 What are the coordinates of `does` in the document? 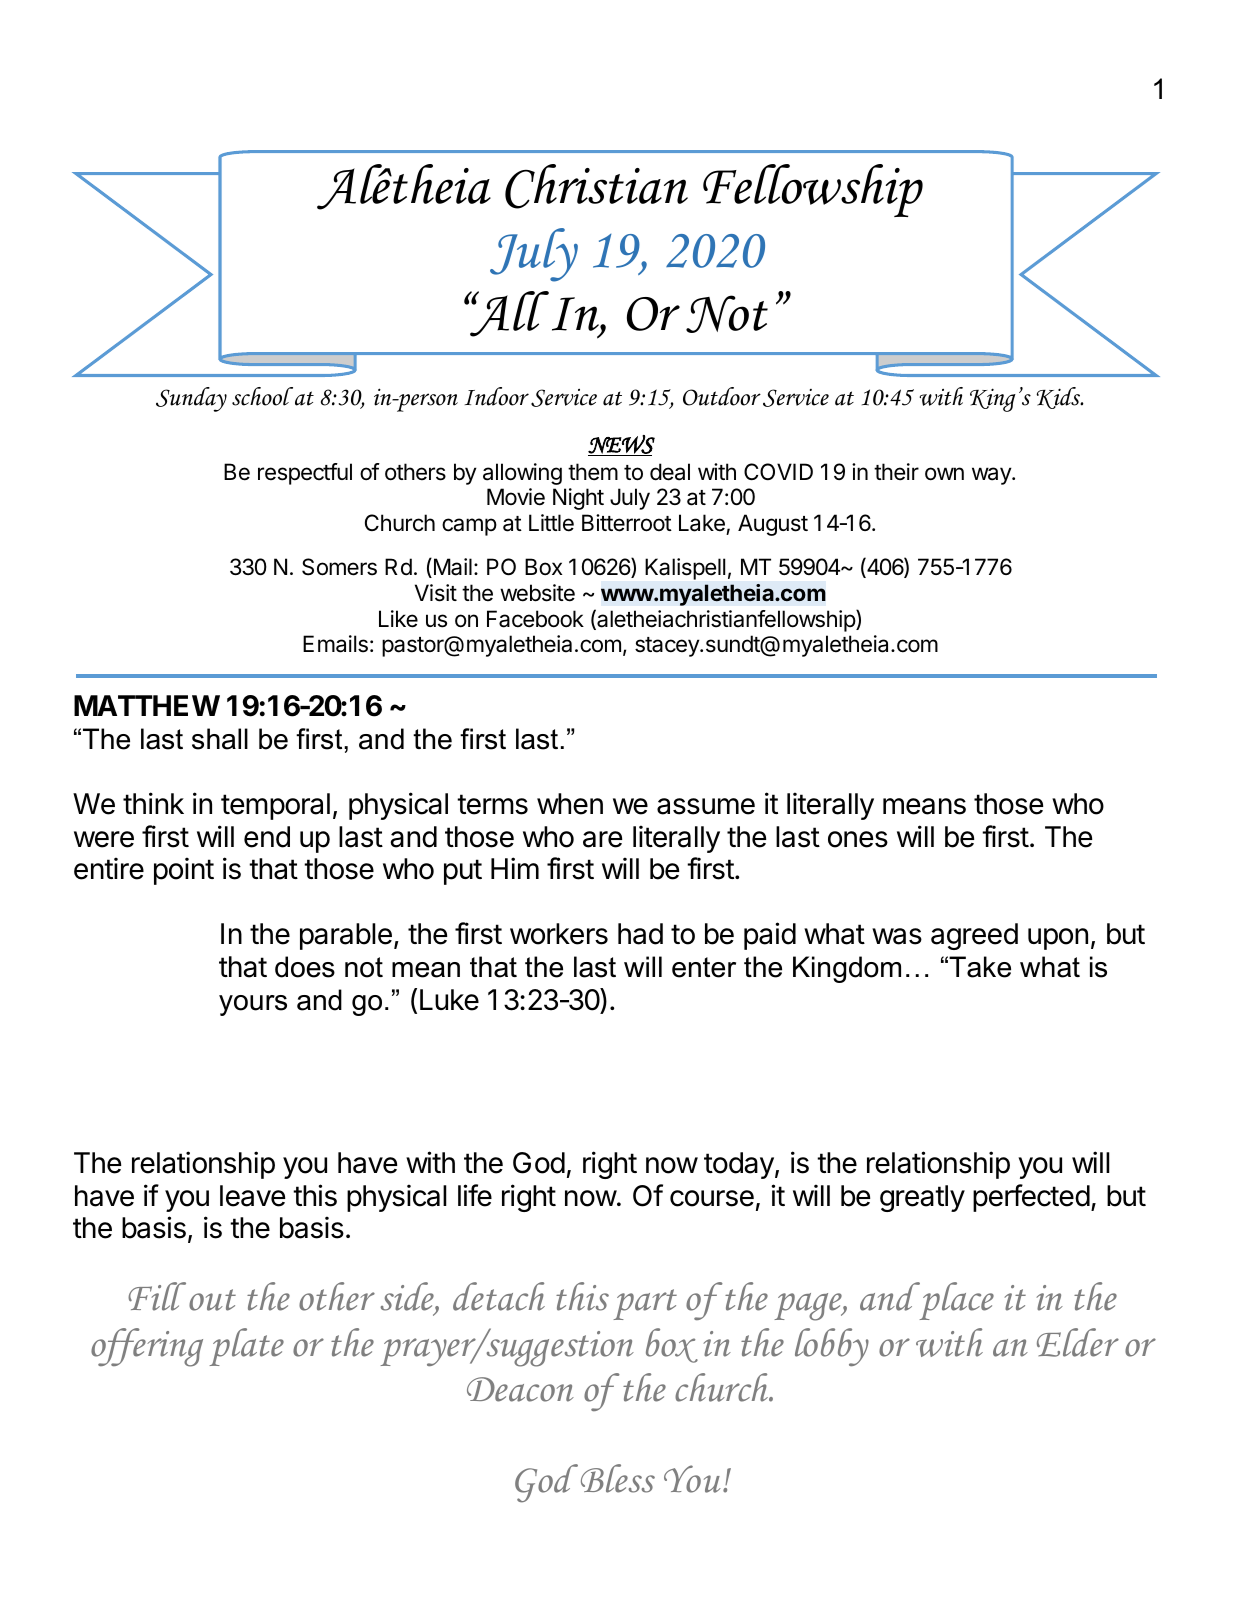 It's located at (305, 967).
